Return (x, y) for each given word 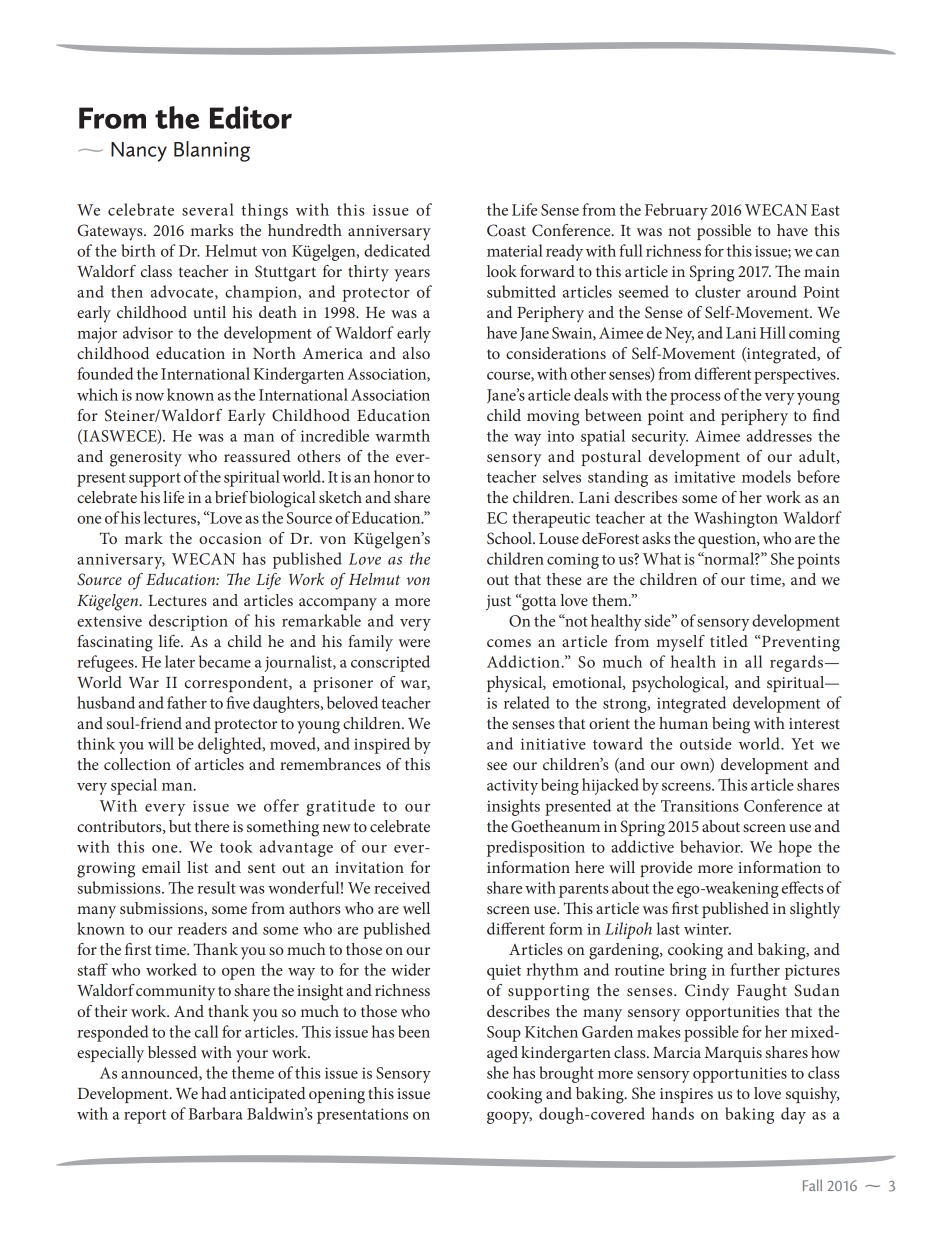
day (793, 1115)
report (145, 1117)
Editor (251, 117)
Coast (506, 230)
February (676, 211)
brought (566, 1074)
